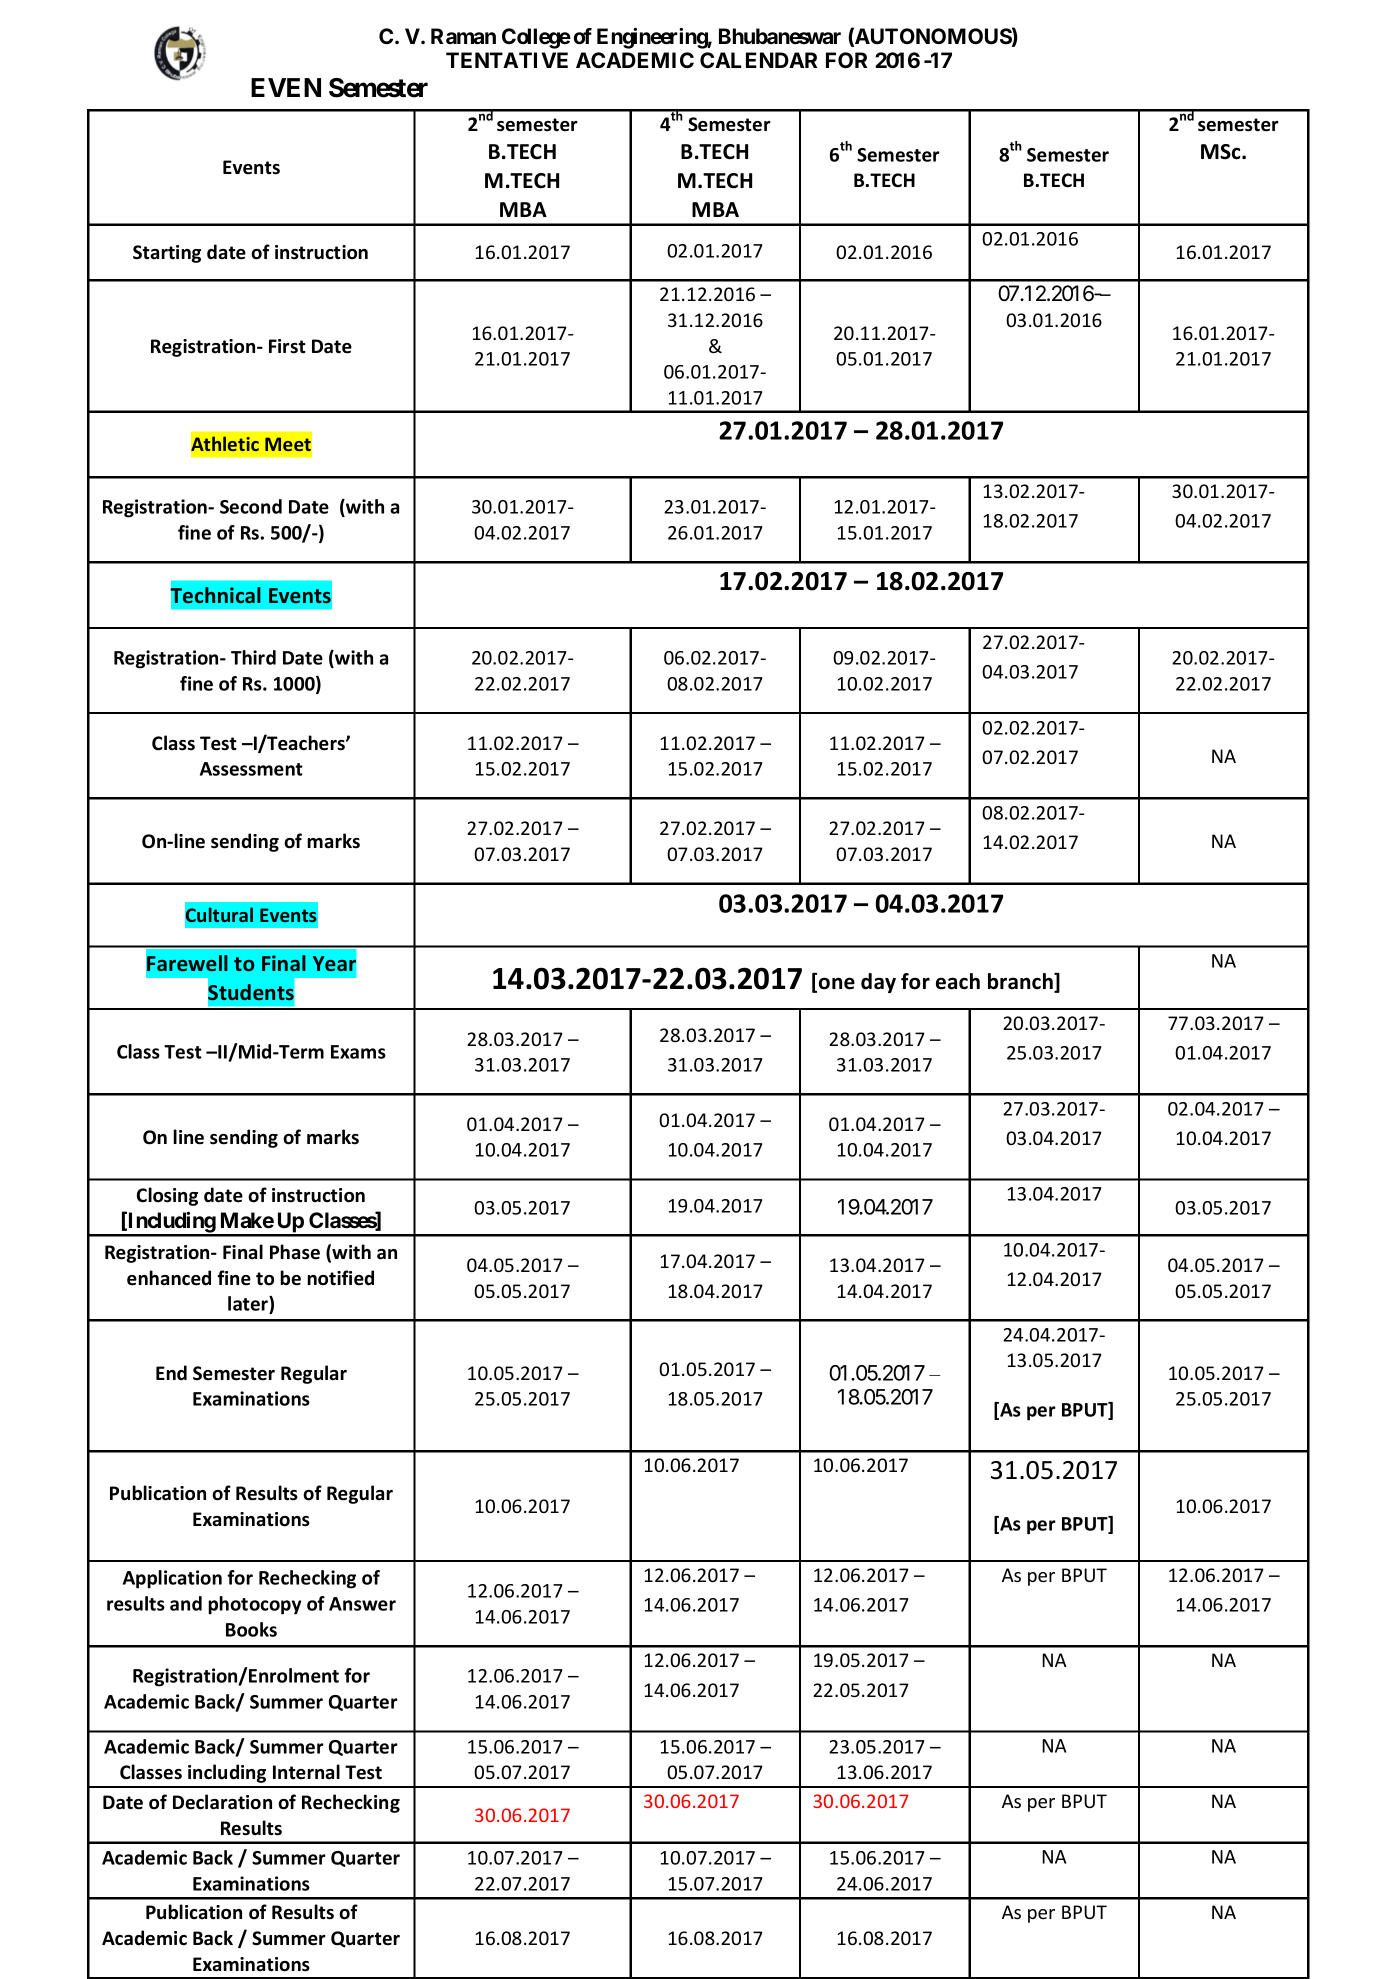 This document has height=1979, width=1400. What do you see at coordinates (837, 983) in the document?
I see `one` at bounding box center [837, 983].
